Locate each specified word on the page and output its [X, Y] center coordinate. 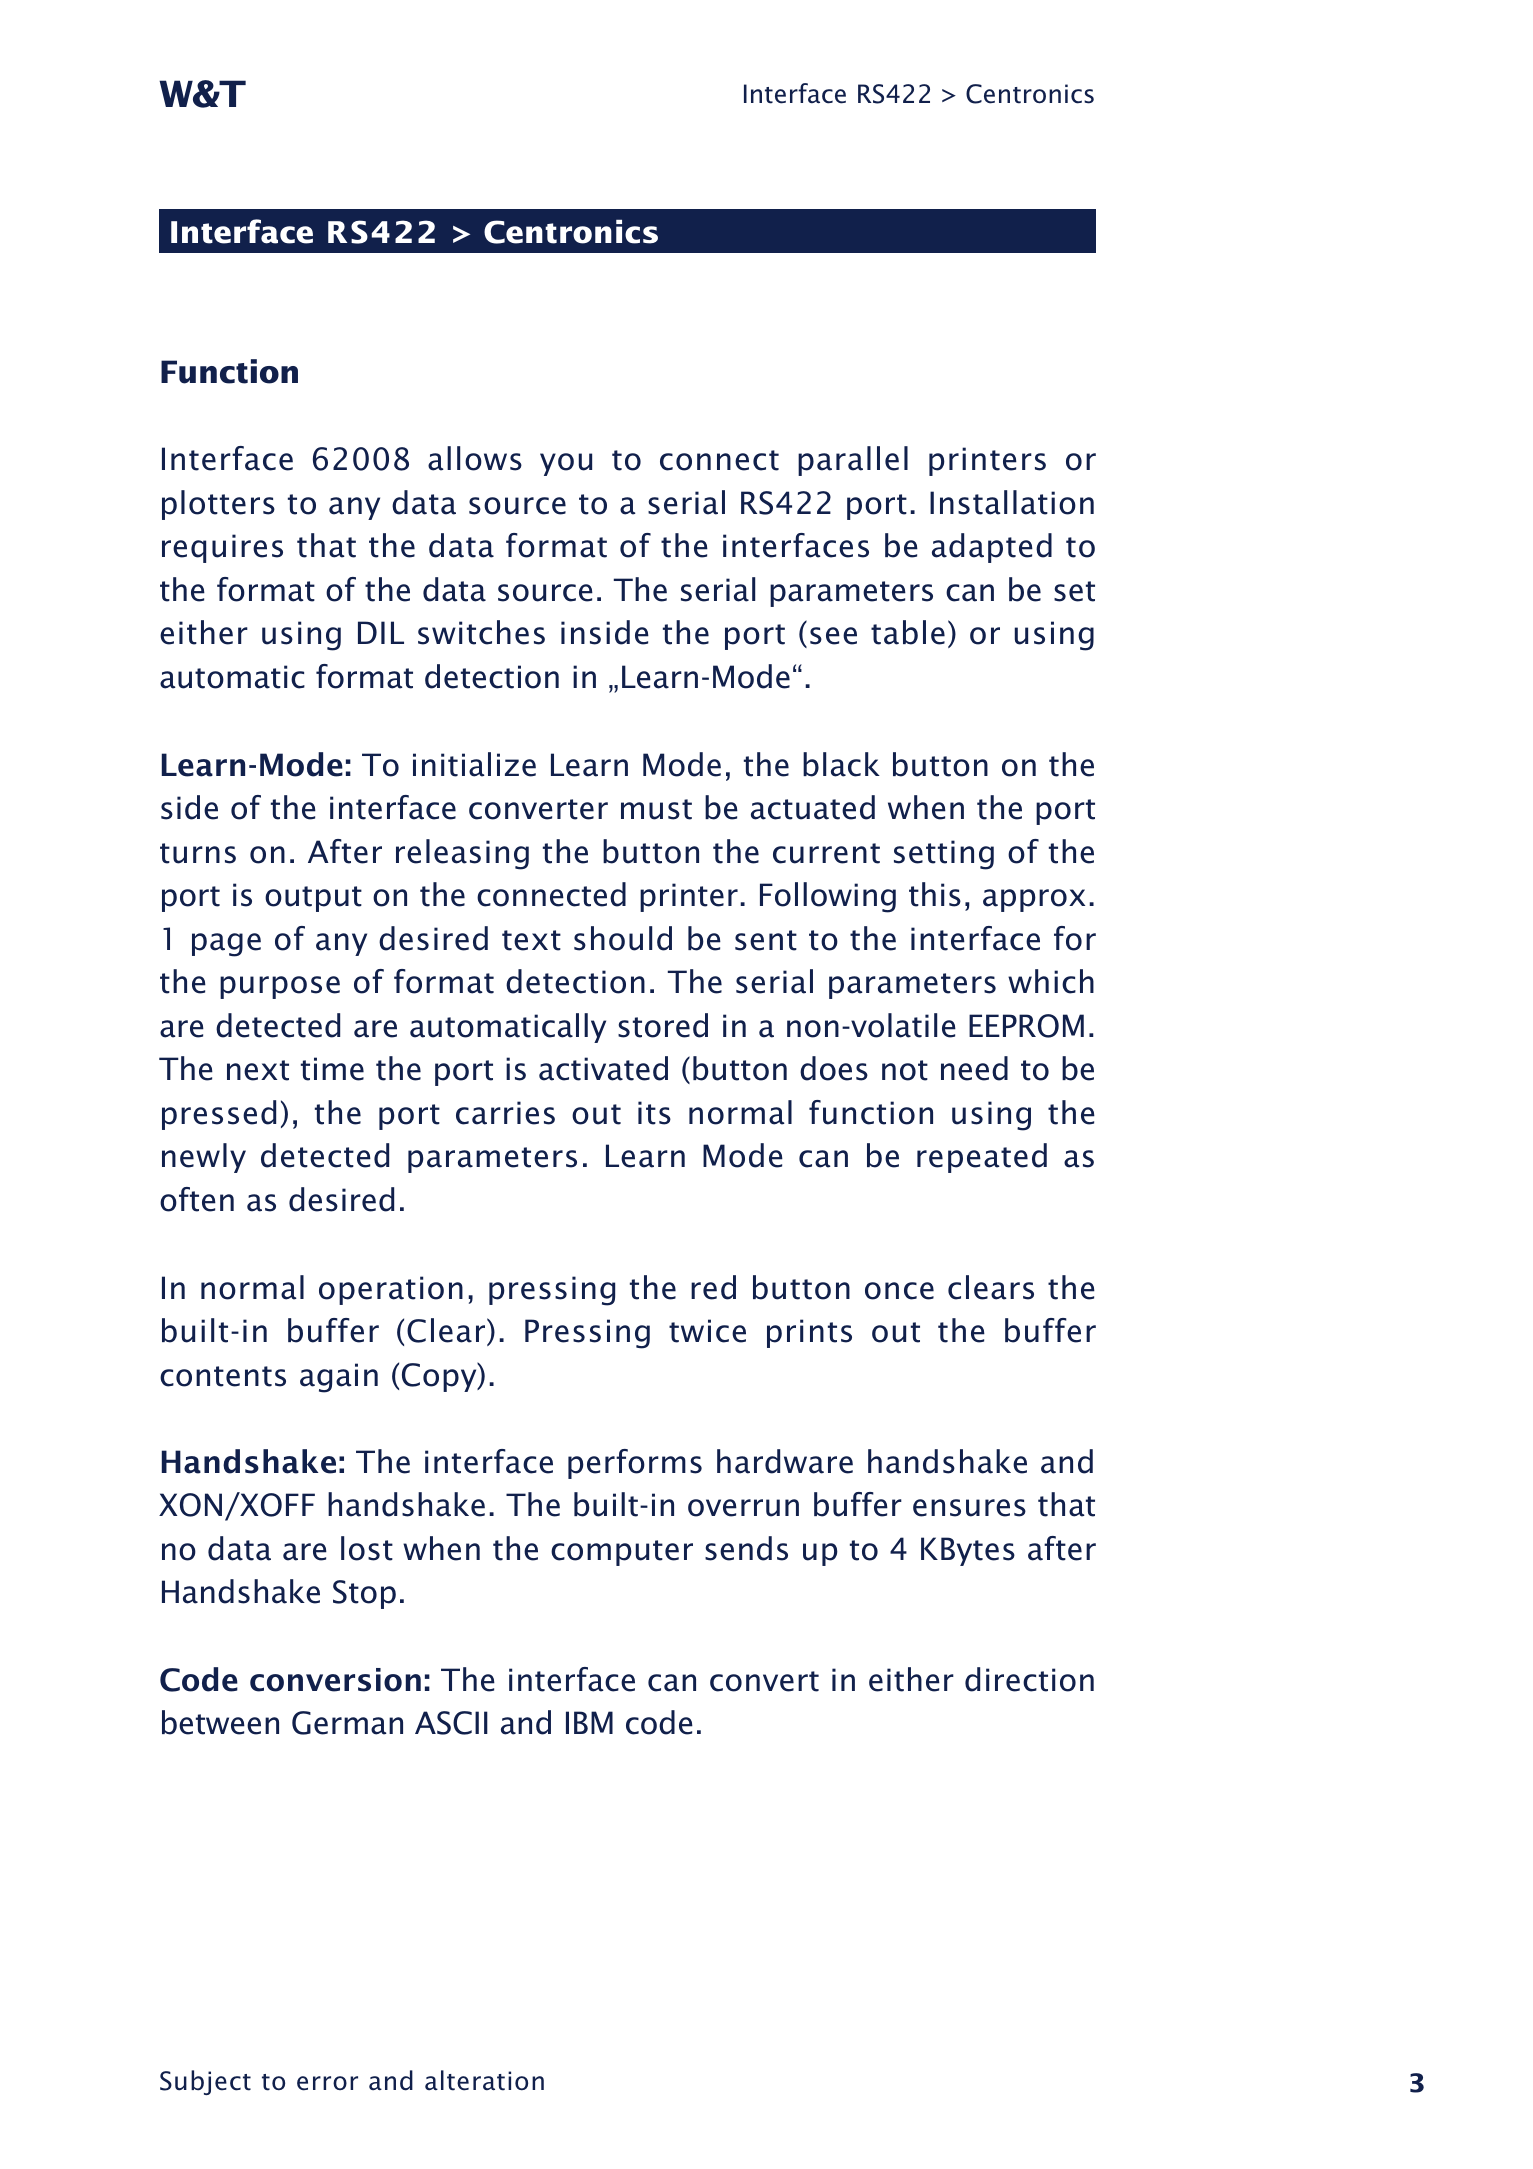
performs [635, 1464]
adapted [992, 548]
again [339, 1378]
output [313, 899]
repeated [982, 1158]
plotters [218, 505]
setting [944, 855]
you [566, 464]
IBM [589, 1722]
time [332, 1069]
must [656, 809]
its [654, 1113]
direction [1029, 1679]
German [347, 1723]
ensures [969, 1508]
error [327, 2083]
